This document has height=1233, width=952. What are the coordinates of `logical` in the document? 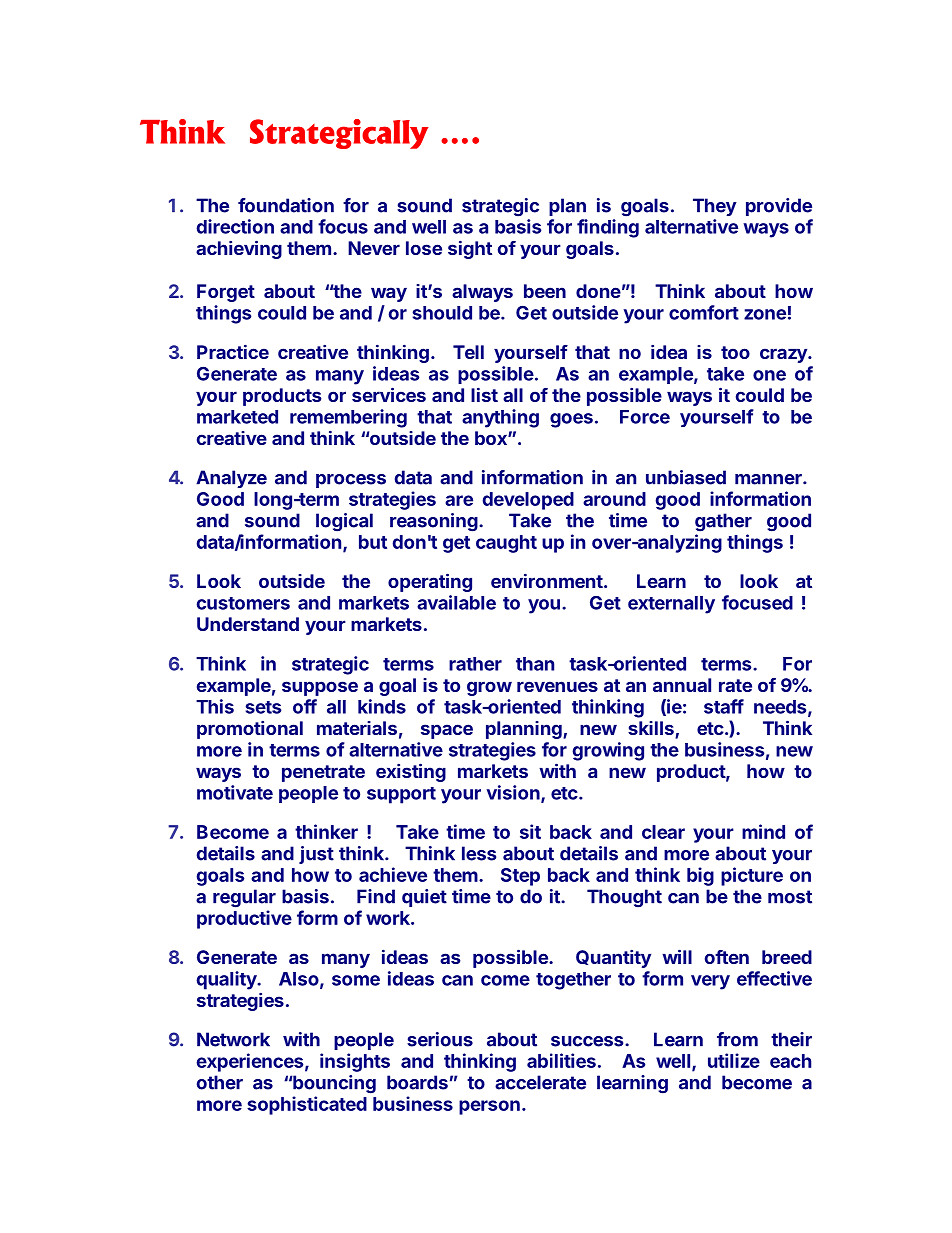 It's located at (344, 522).
